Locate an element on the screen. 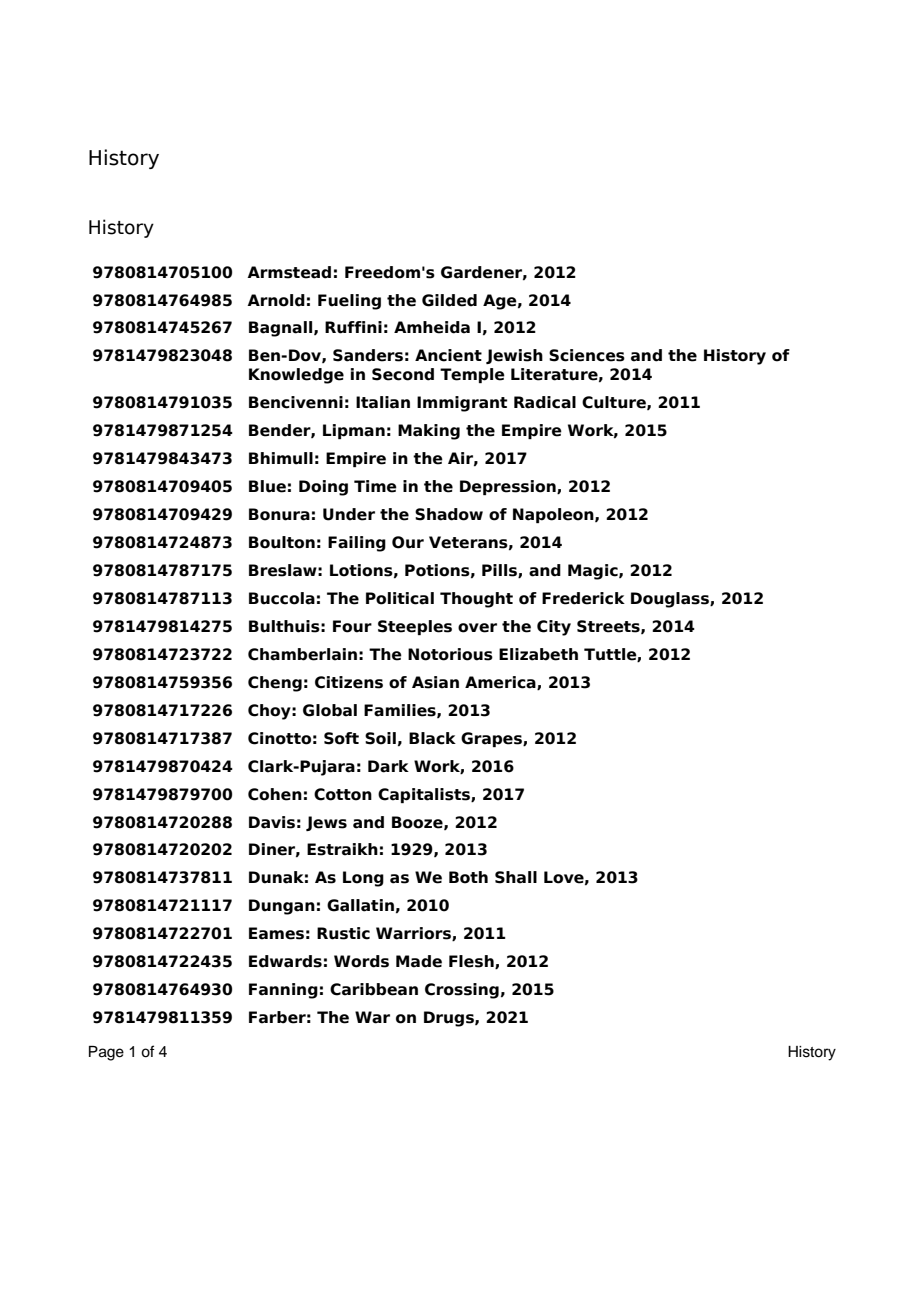 The image size is (924, 1308). Cohen is located at coordinates (275, 794).
